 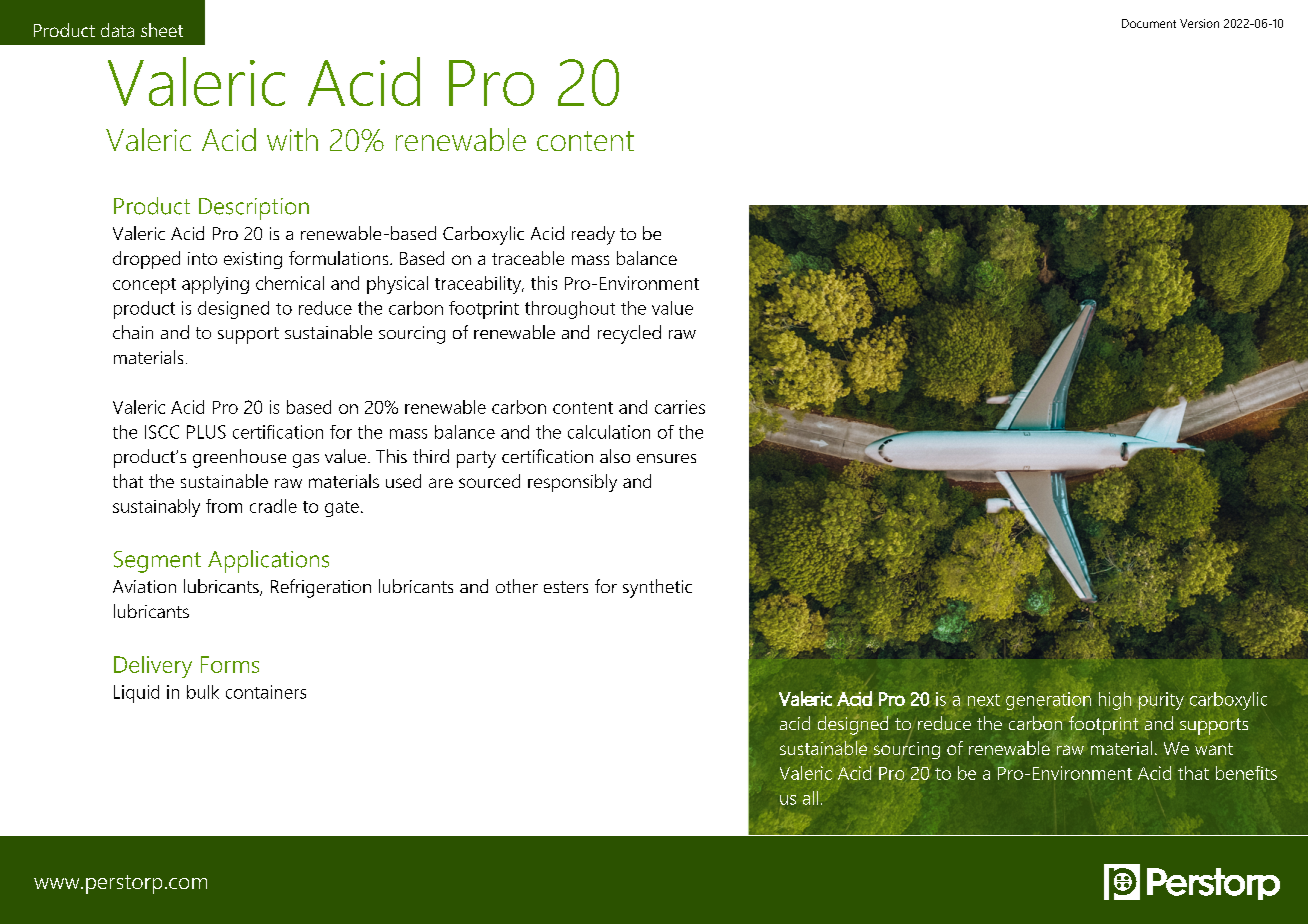 What do you see at coordinates (1115, 701) in the screenshot?
I see `high` at bounding box center [1115, 701].
